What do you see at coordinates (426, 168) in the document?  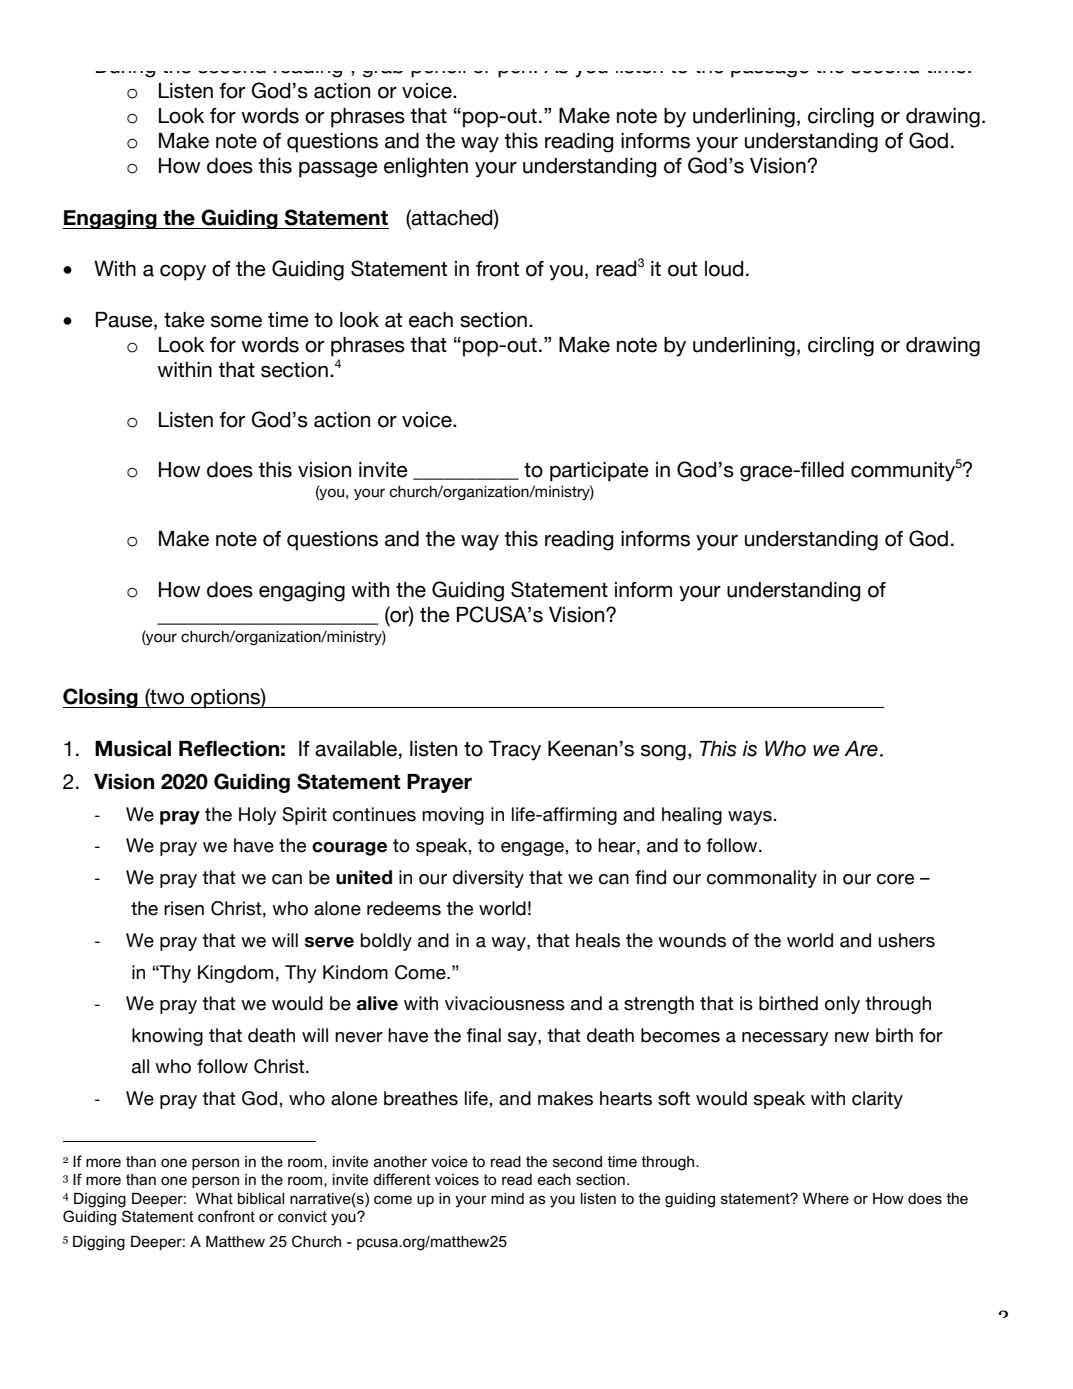 I see `enlighten` at bounding box center [426, 168].
